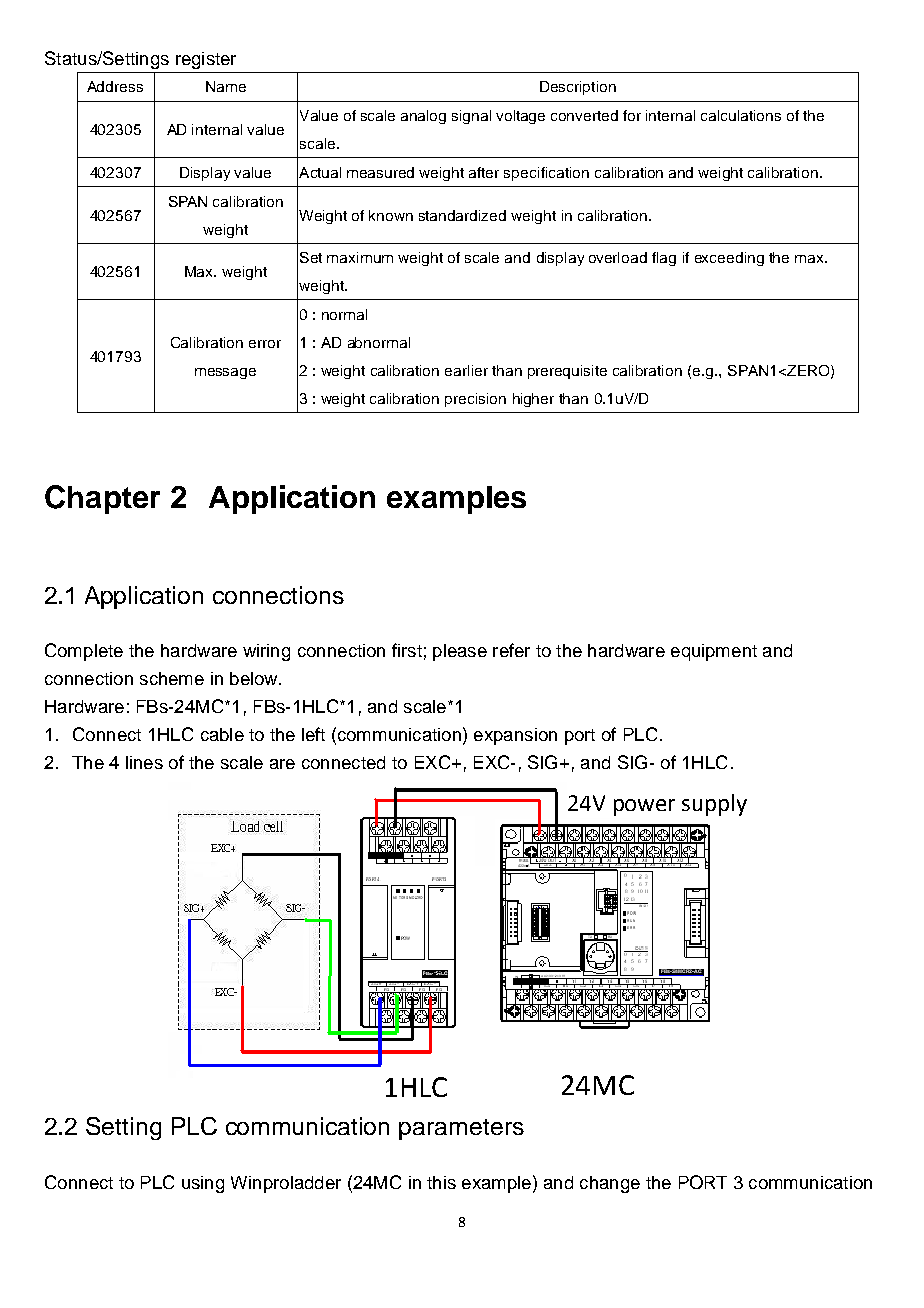 The image size is (924, 1308). Describe the element at coordinates (172, 678) in the image. I see `scheme` at that location.
